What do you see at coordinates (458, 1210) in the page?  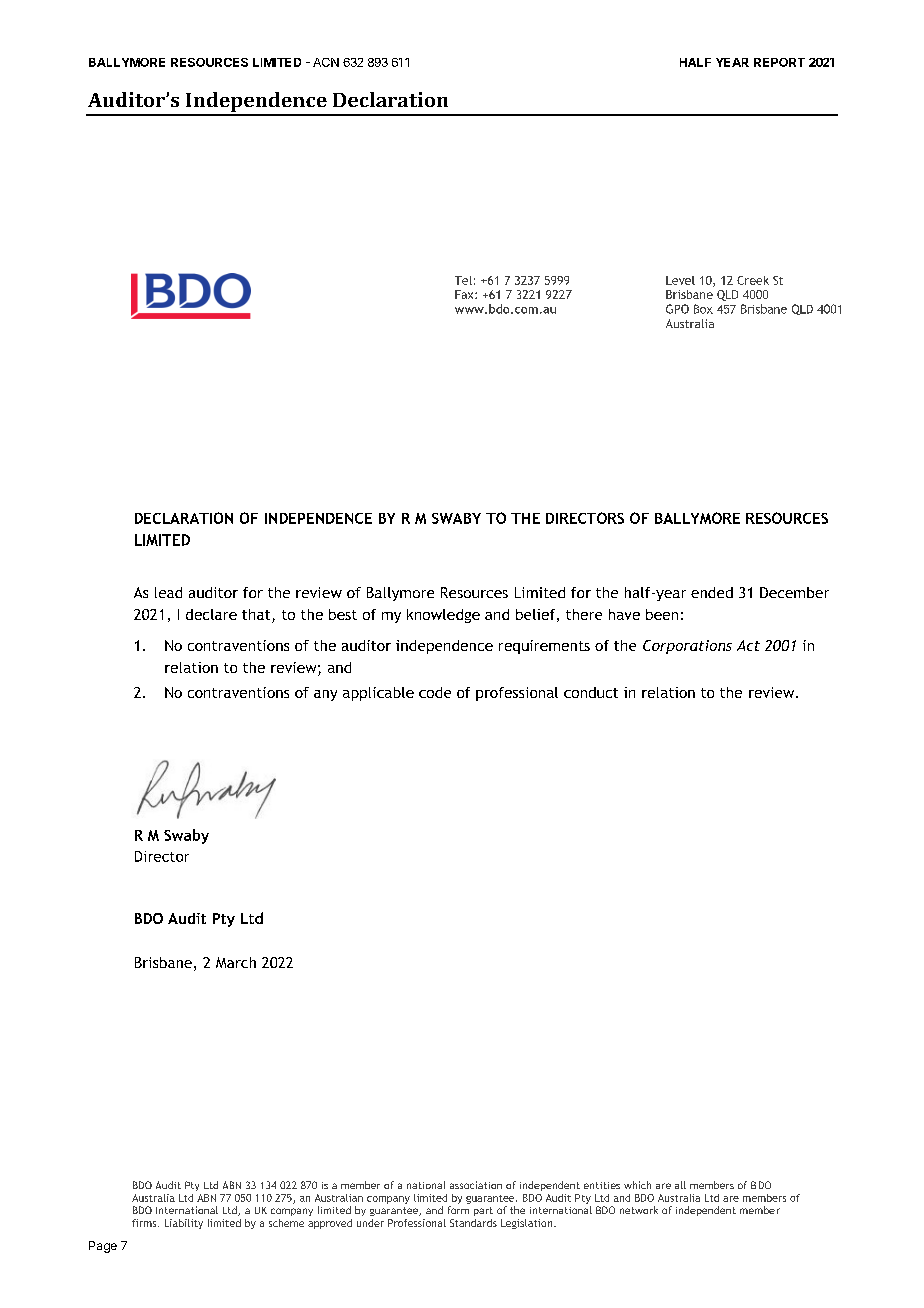 I see `form` at bounding box center [458, 1210].
